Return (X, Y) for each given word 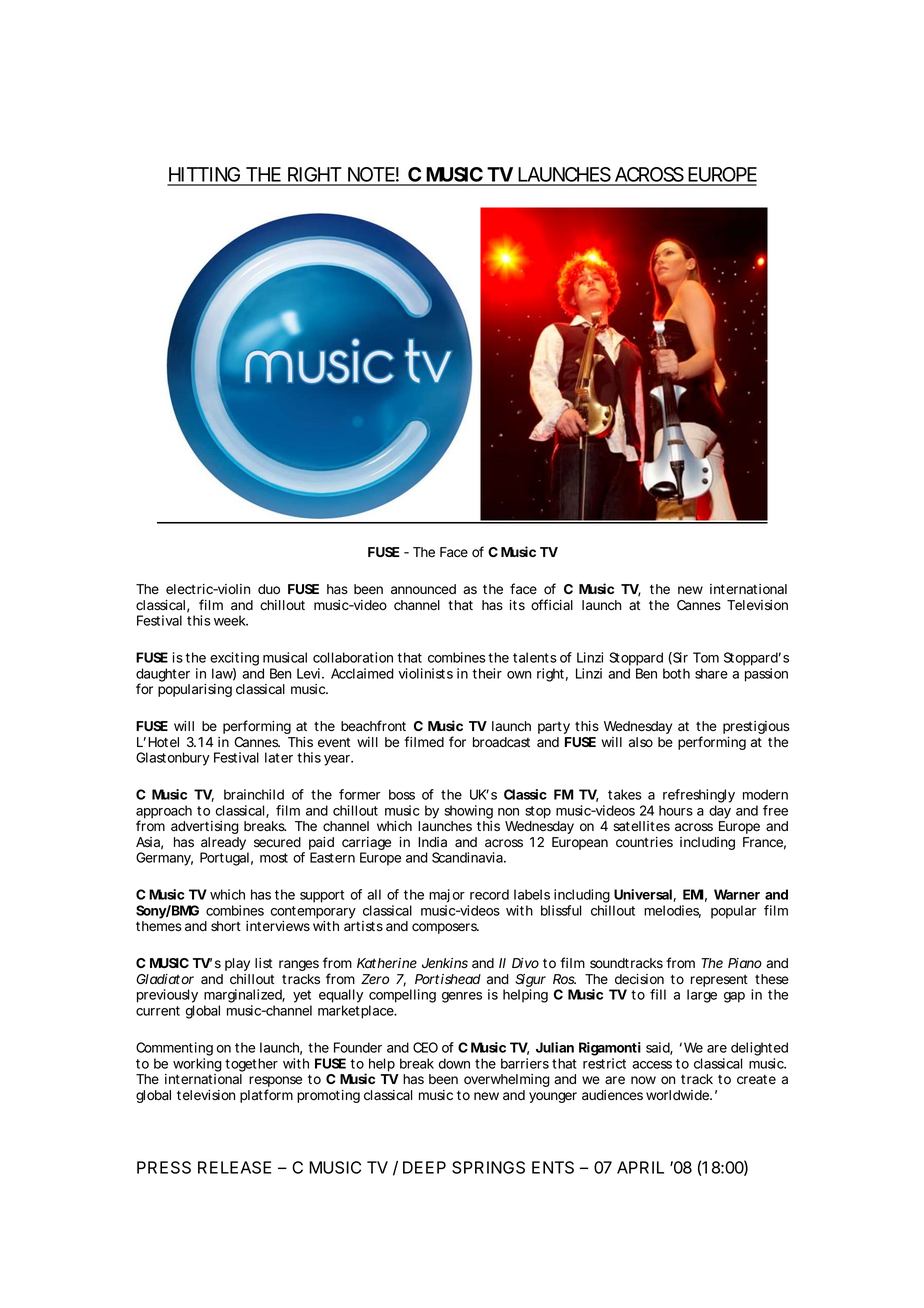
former (360, 794)
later (279, 757)
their (487, 673)
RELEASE (234, 1167)
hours (676, 810)
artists (363, 926)
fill (658, 994)
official (552, 604)
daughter (163, 676)
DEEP (424, 1167)
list (263, 963)
